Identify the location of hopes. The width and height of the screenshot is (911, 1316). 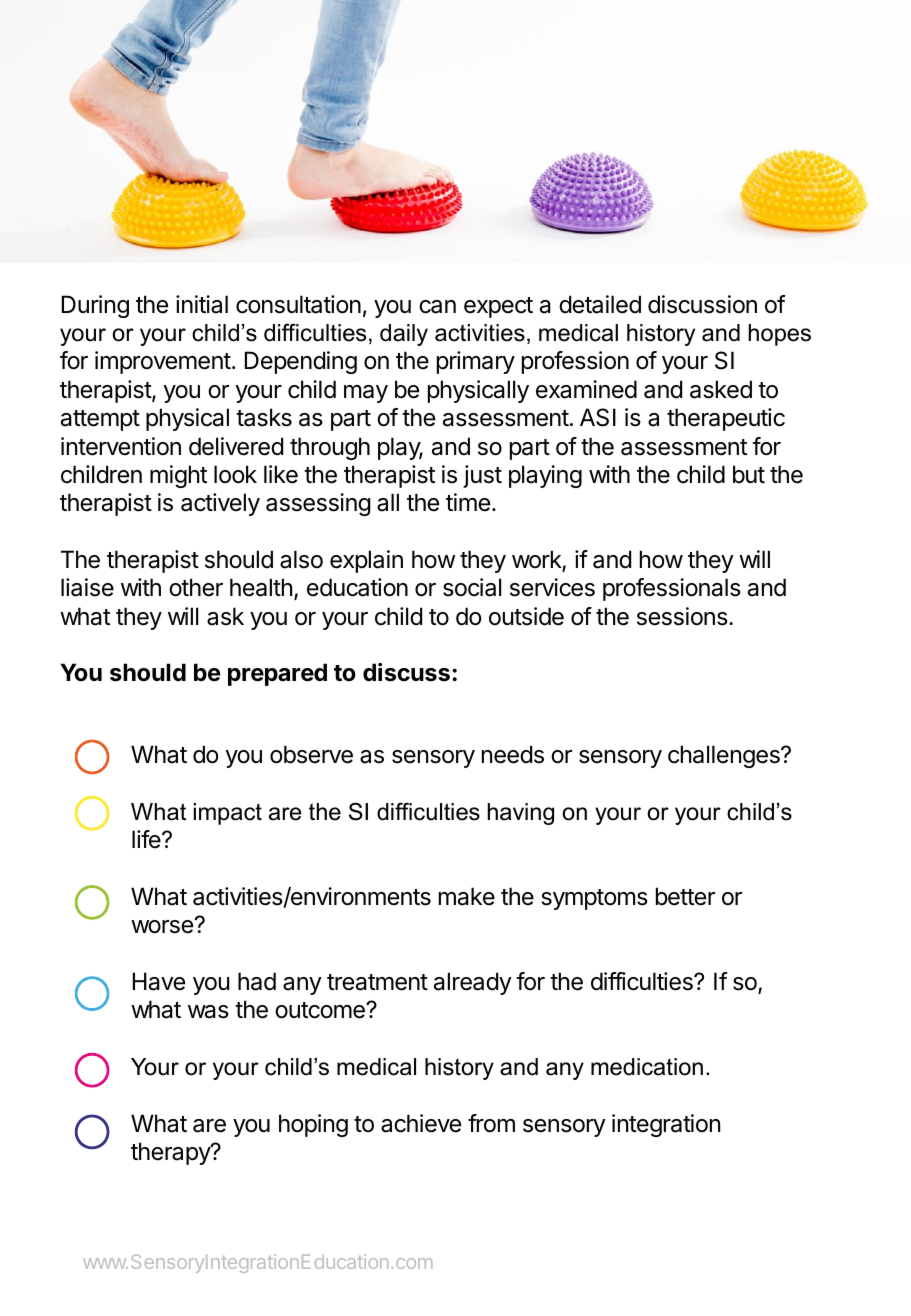
(780, 335).
